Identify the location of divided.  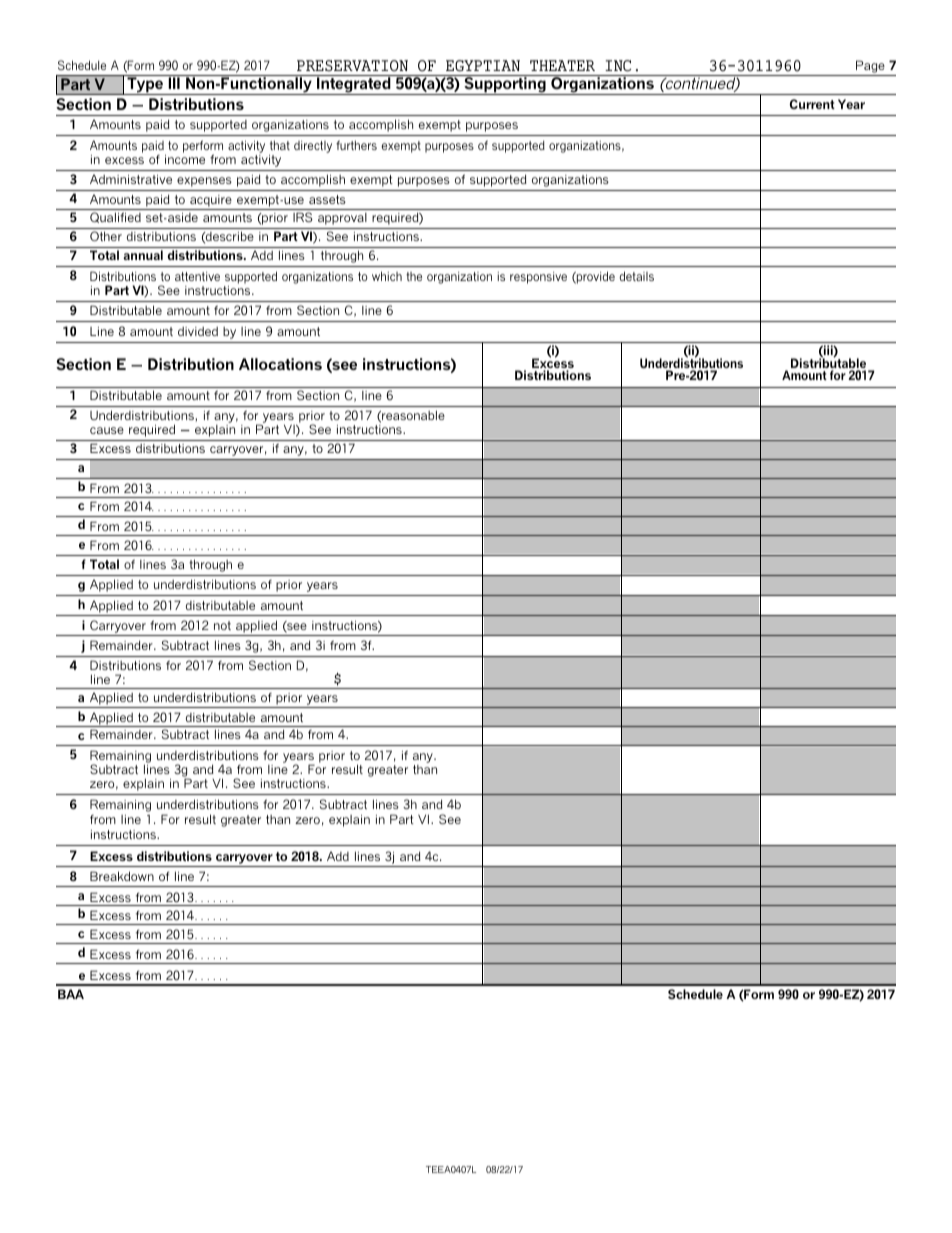
(198, 331).
